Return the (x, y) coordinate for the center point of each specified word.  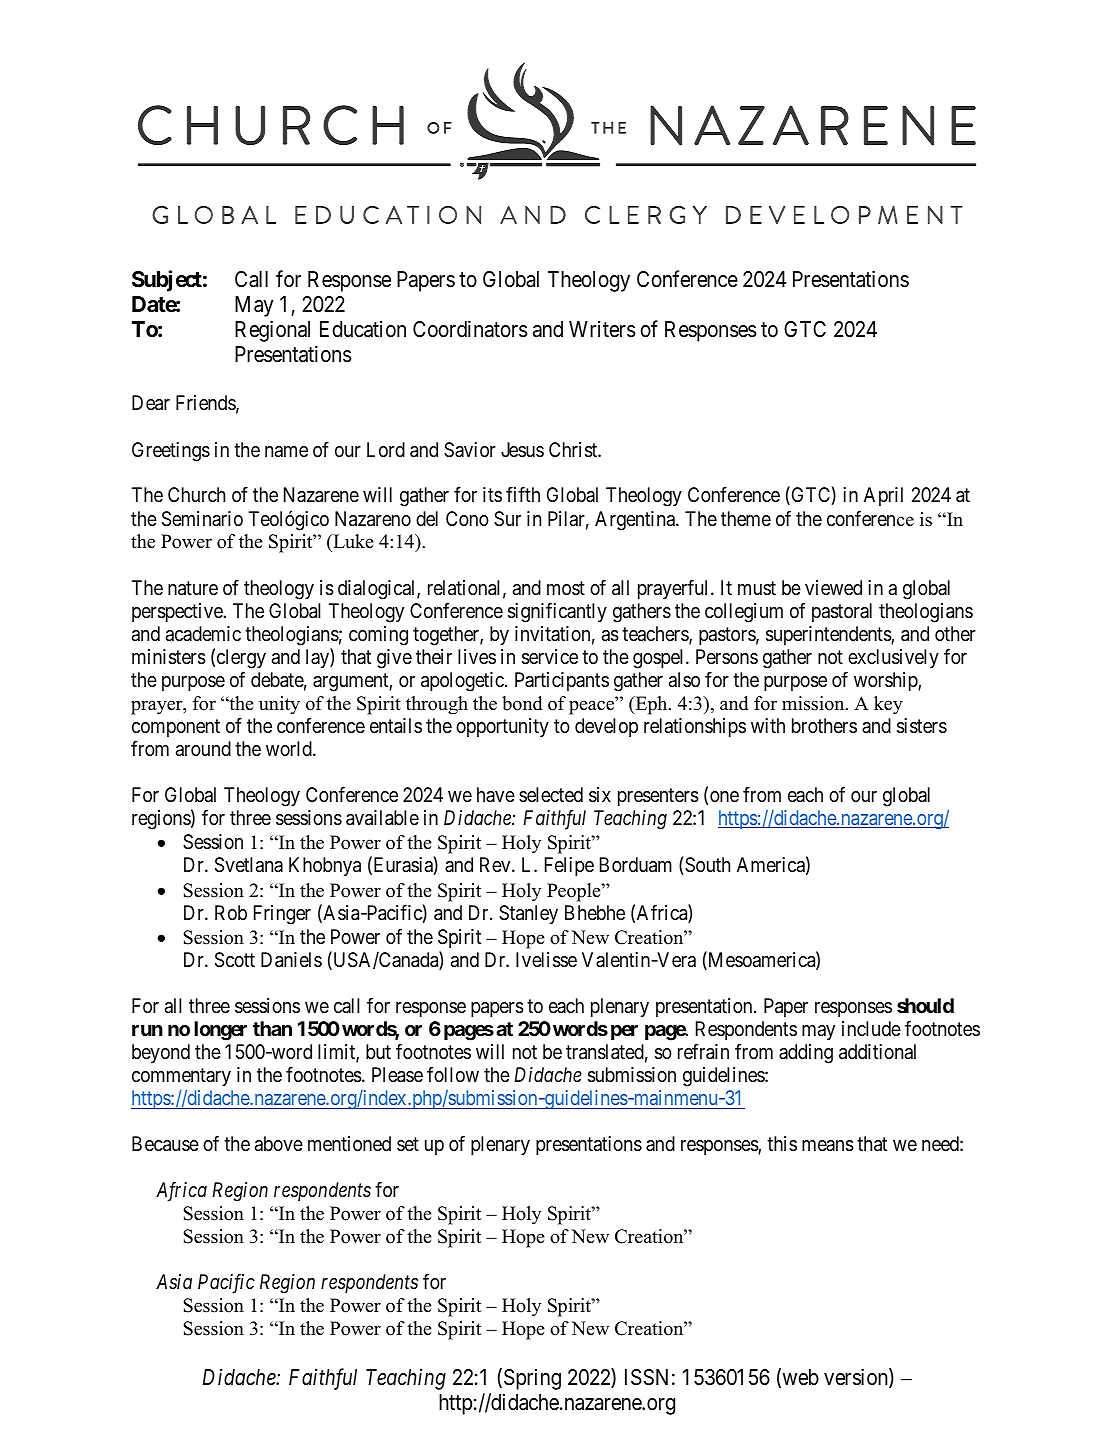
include (871, 1028)
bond (522, 703)
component (176, 728)
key (888, 705)
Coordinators (470, 329)
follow (453, 1074)
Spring (532, 1379)
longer (220, 1031)
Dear (151, 403)
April (883, 496)
